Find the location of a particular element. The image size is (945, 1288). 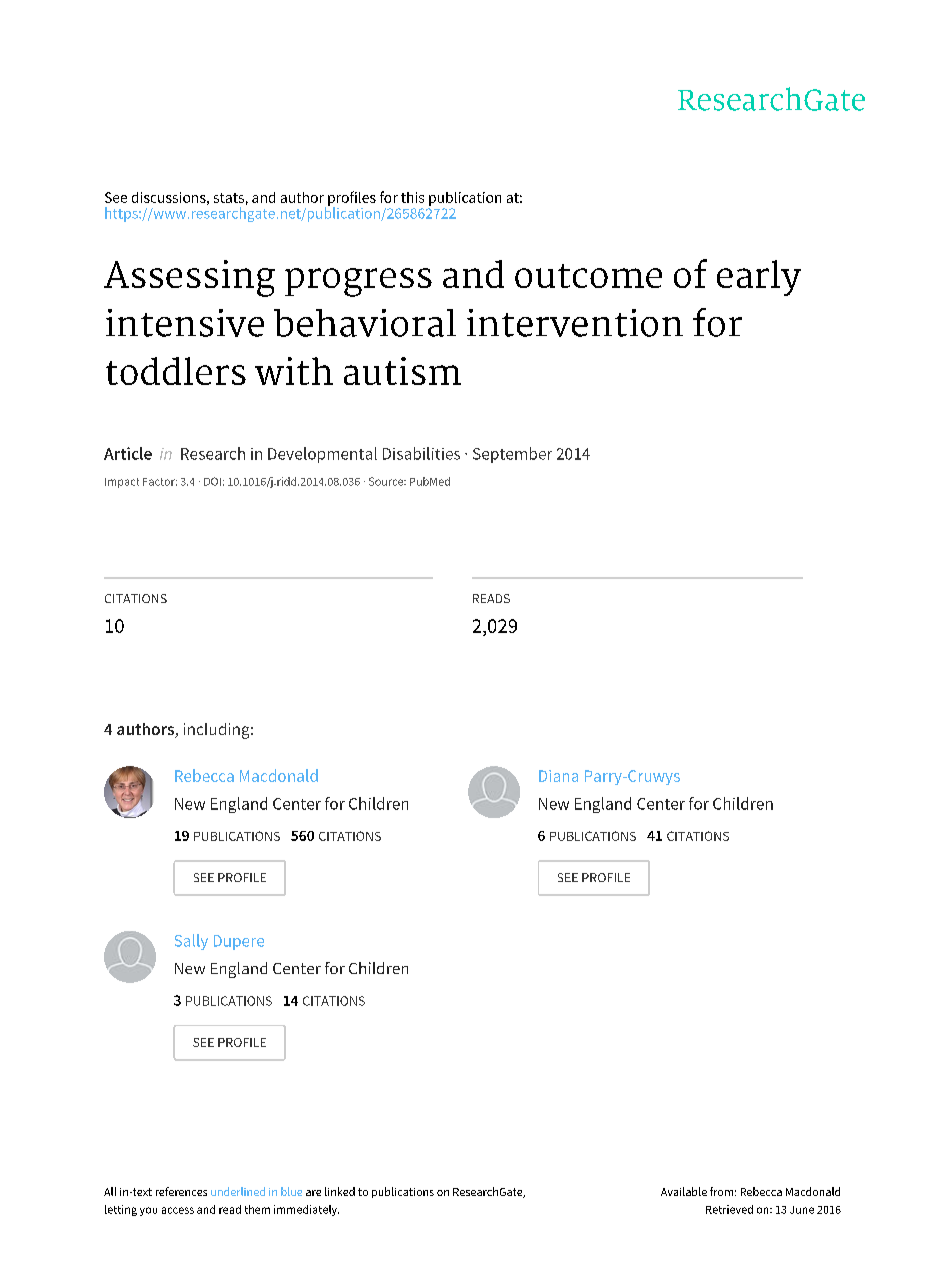

stats is located at coordinates (229, 198).
